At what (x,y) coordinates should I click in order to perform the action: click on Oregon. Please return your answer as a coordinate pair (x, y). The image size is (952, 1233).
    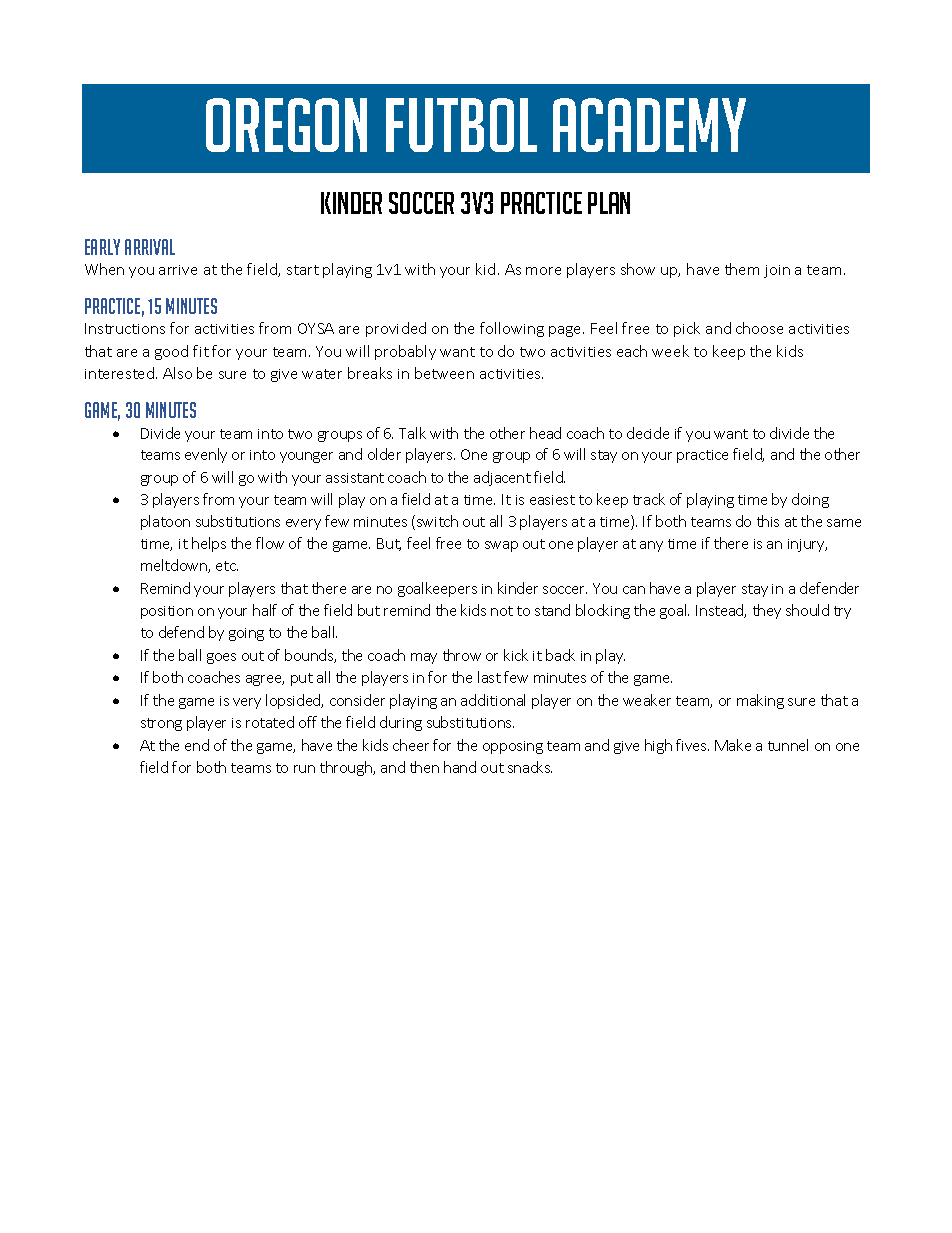
    Looking at the image, I should click on (286, 125).
